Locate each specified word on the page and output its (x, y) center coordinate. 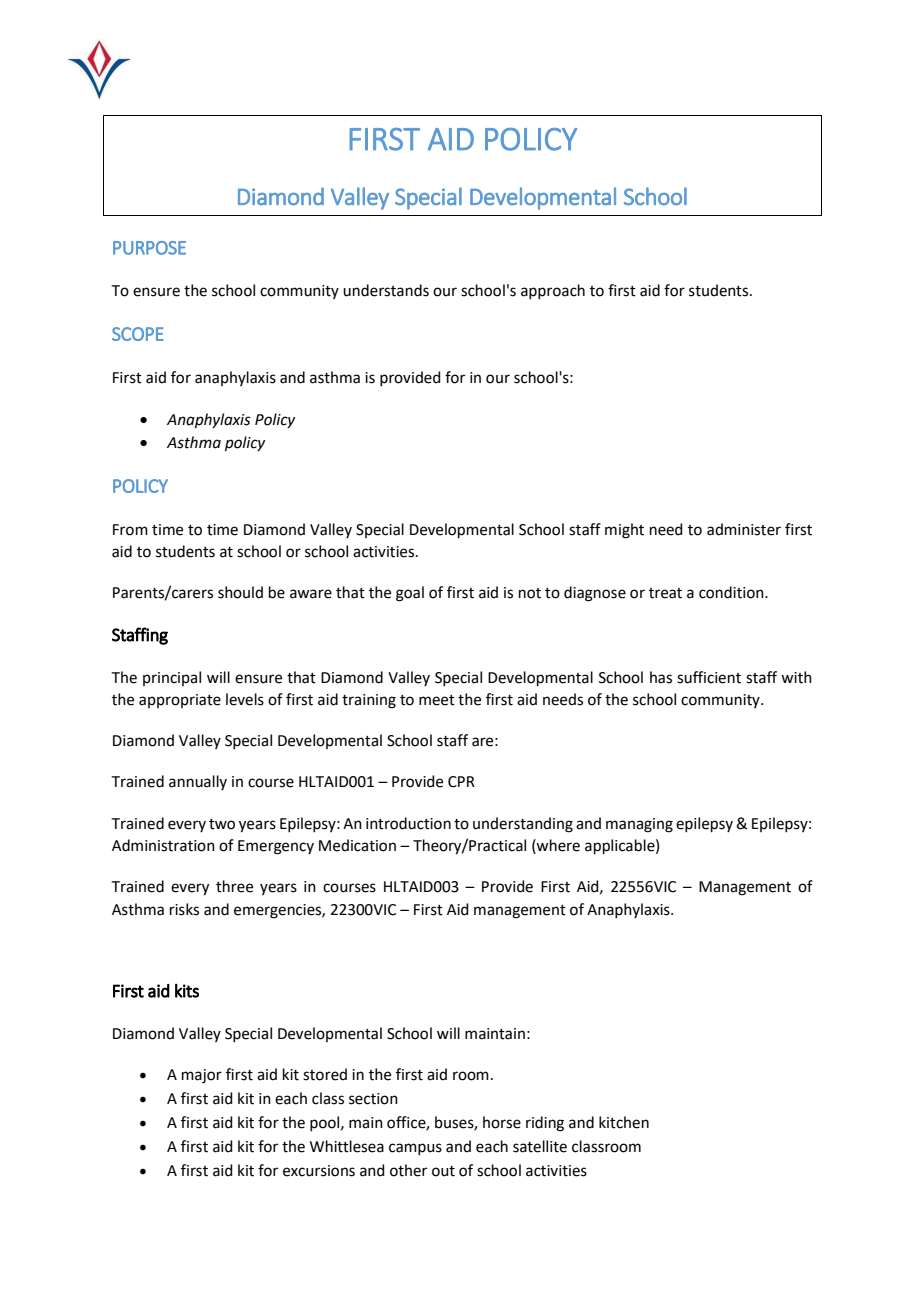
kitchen (624, 1122)
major (202, 1076)
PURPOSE (149, 248)
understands (386, 290)
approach (553, 291)
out (443, 1171)
